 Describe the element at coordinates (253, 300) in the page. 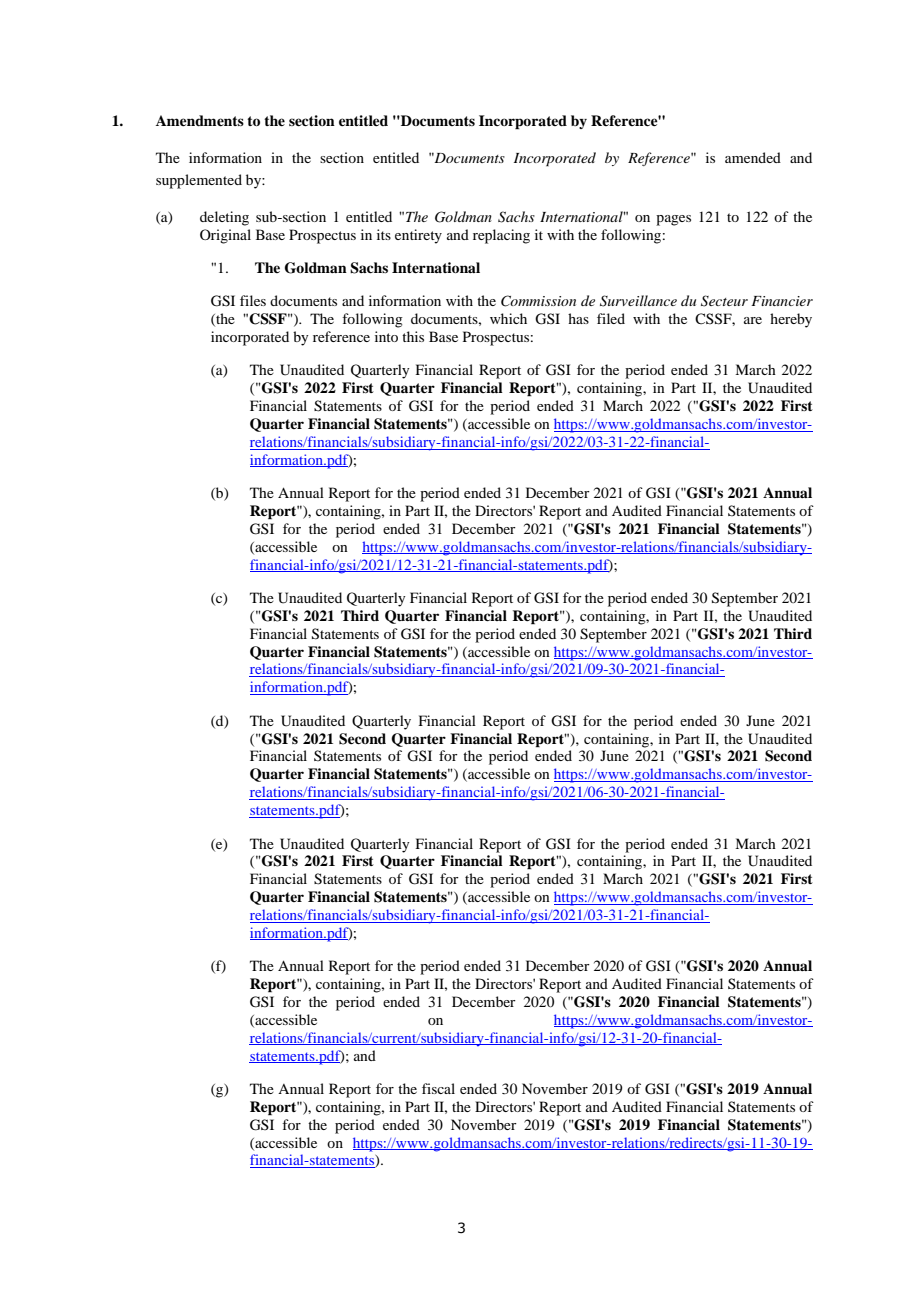

I see `files` at that location.
